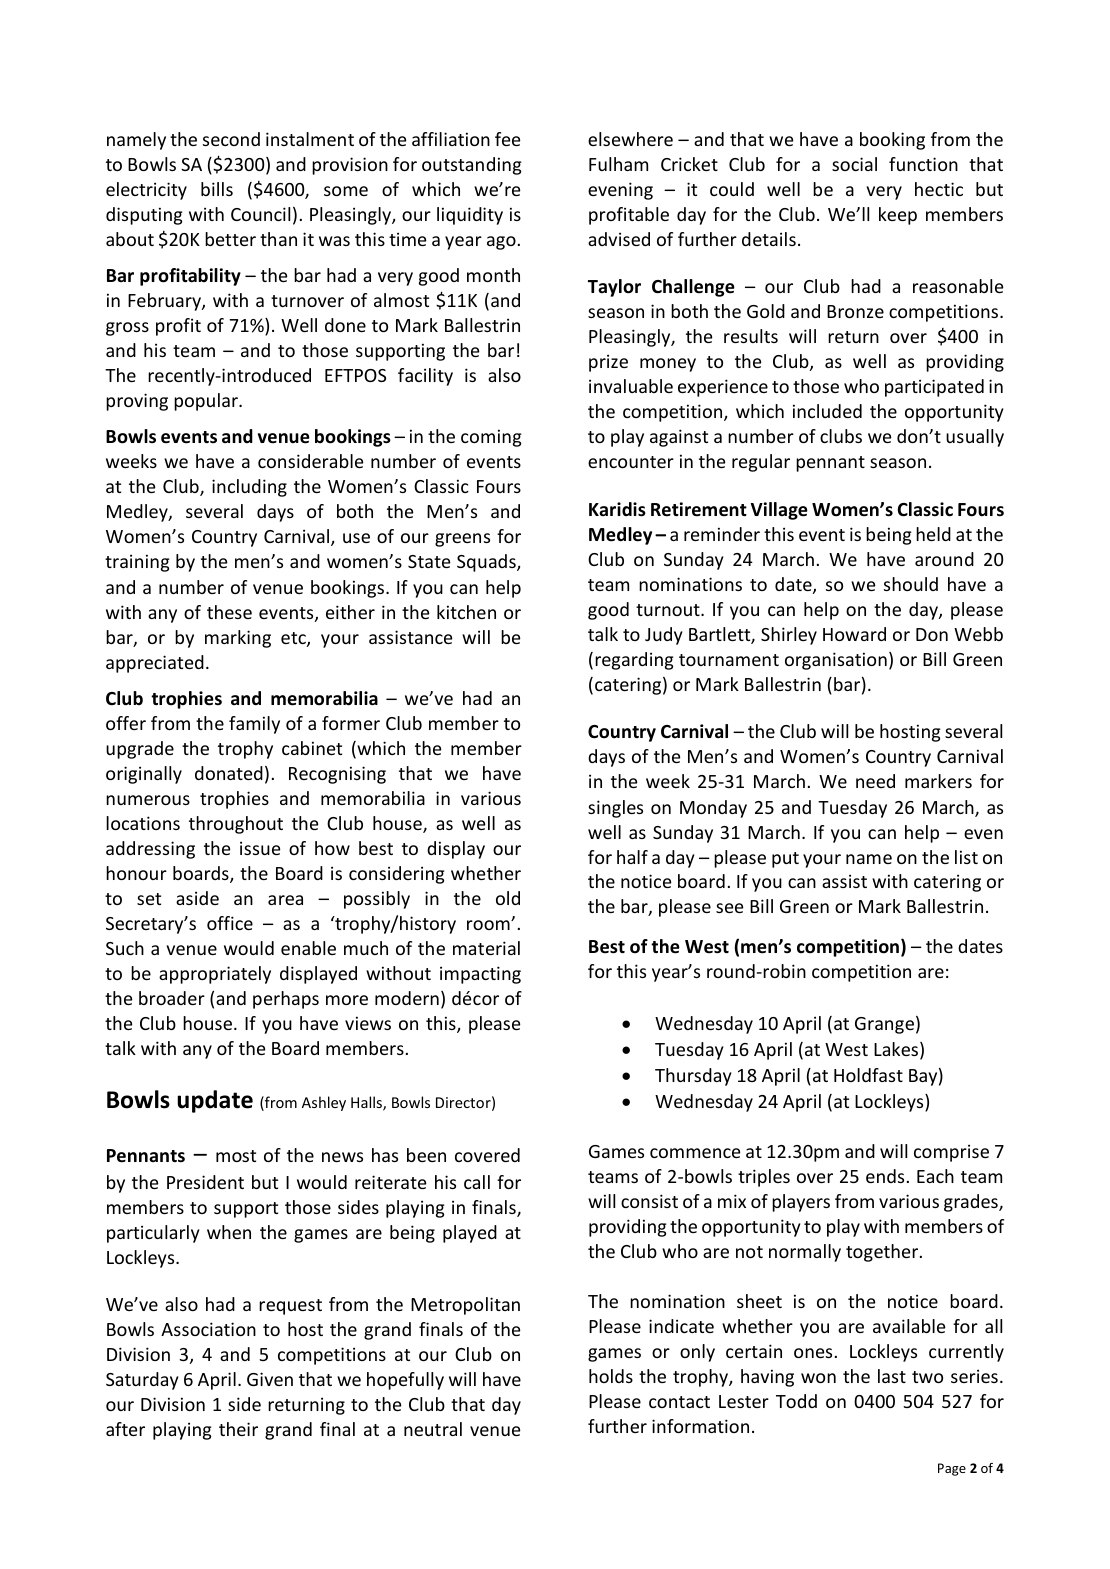 The image size is (1110, 1569). I want to click on fee, so click(508, 139).
